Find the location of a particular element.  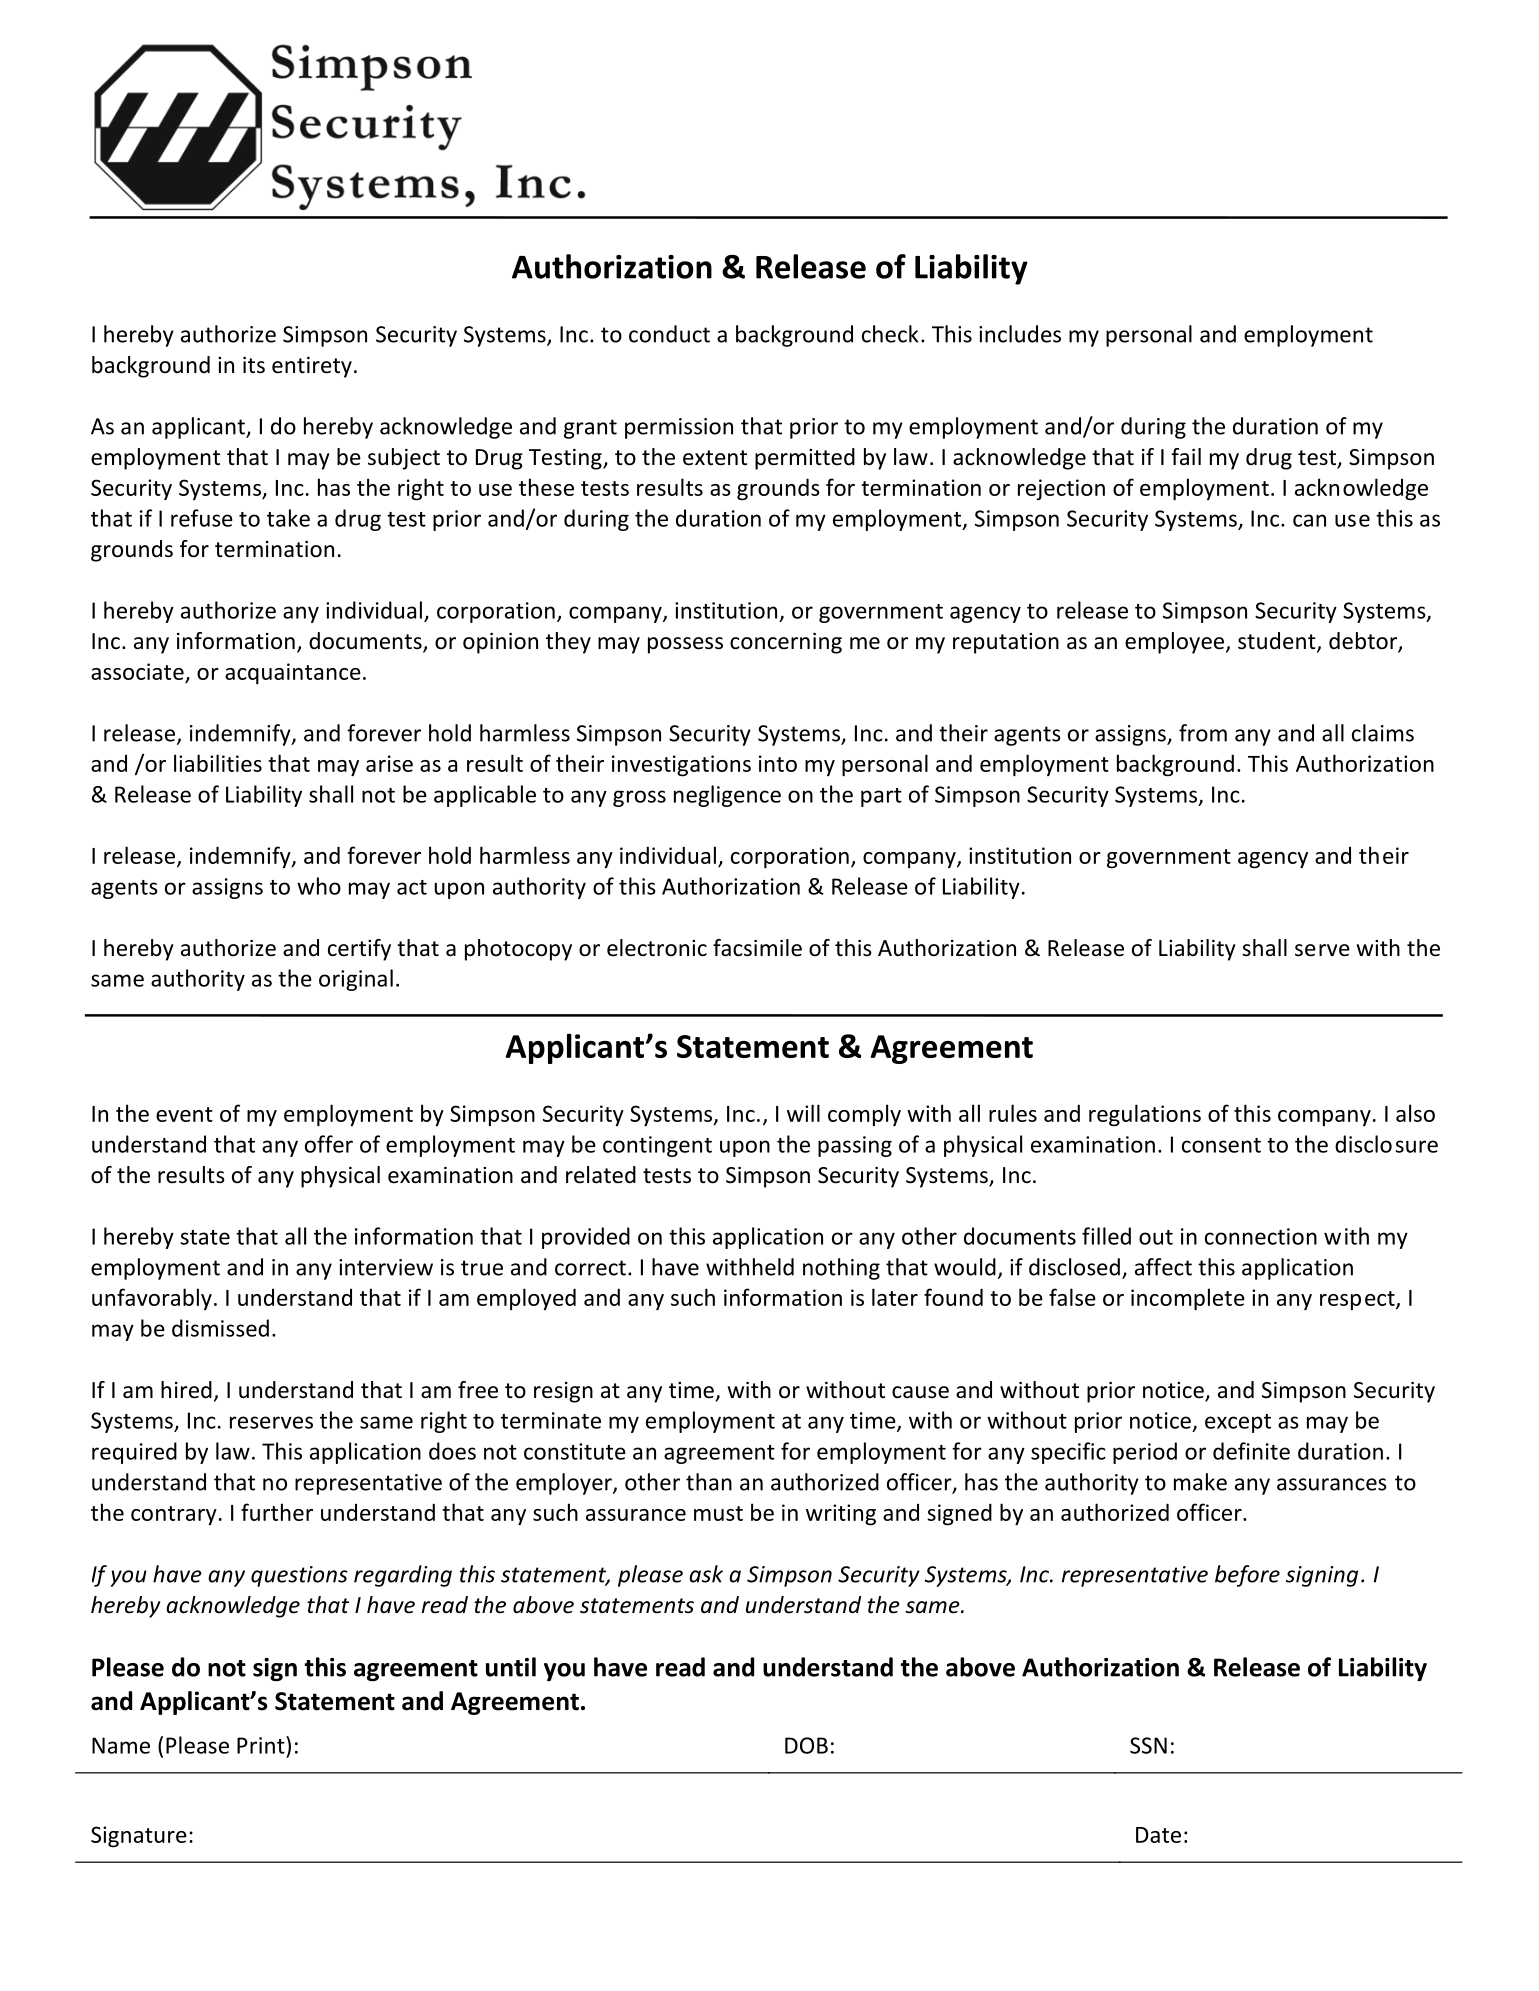

liabilities is located at coordinates (218, 763).
